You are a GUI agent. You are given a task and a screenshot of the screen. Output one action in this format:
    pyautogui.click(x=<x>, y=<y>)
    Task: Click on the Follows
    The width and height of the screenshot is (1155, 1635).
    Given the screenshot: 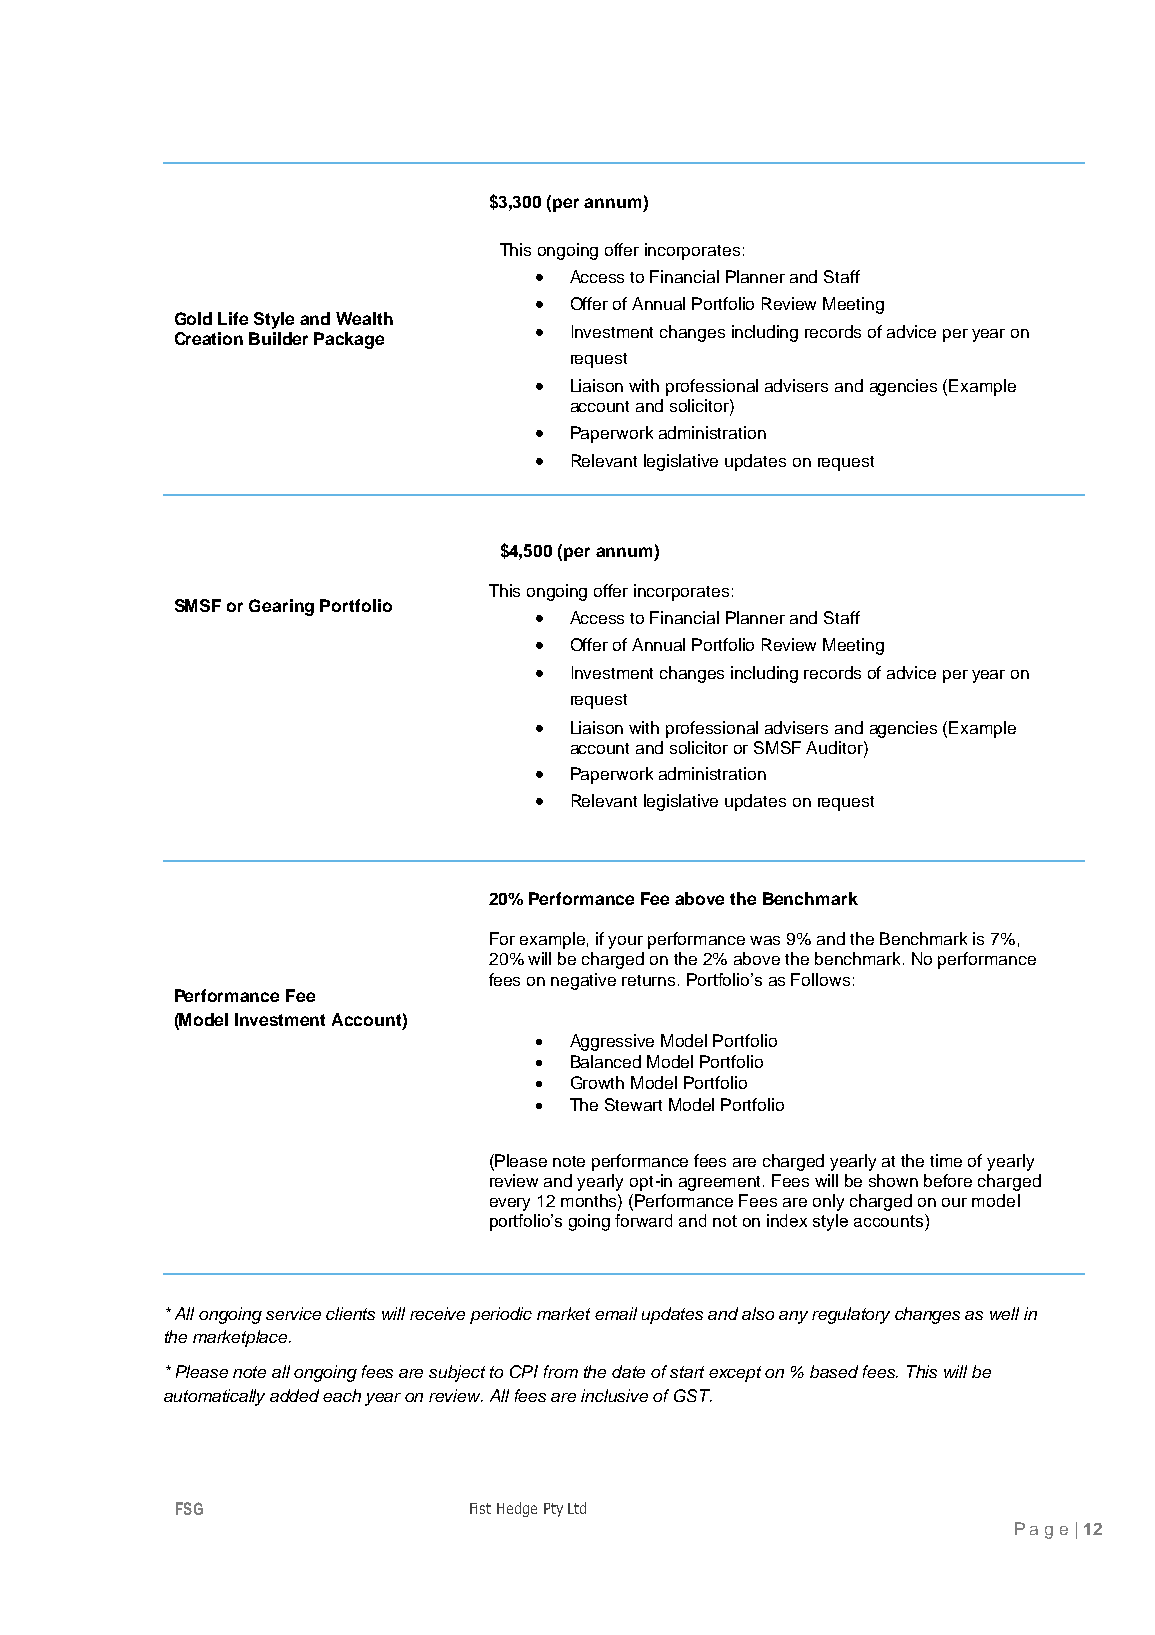 What is the action you would take?
    pyautogui.click(x=820, y=979)
